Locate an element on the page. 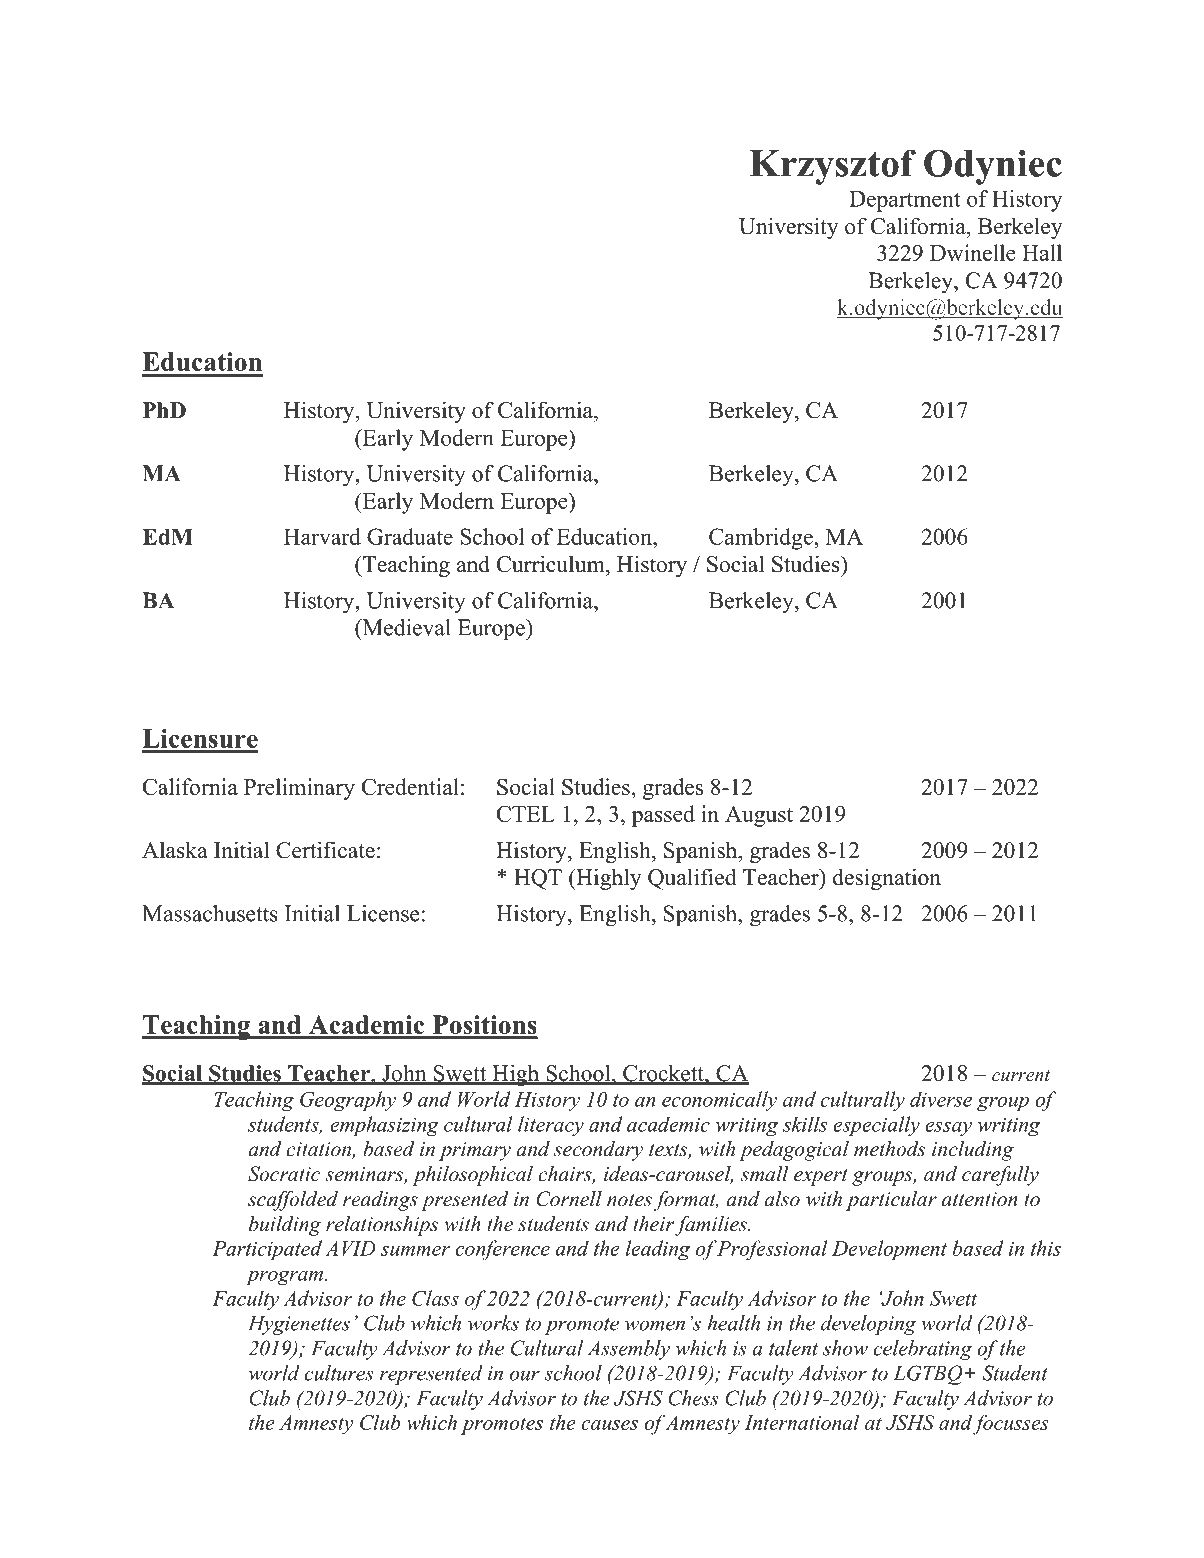  passed is located at coordinates (663, 816).
